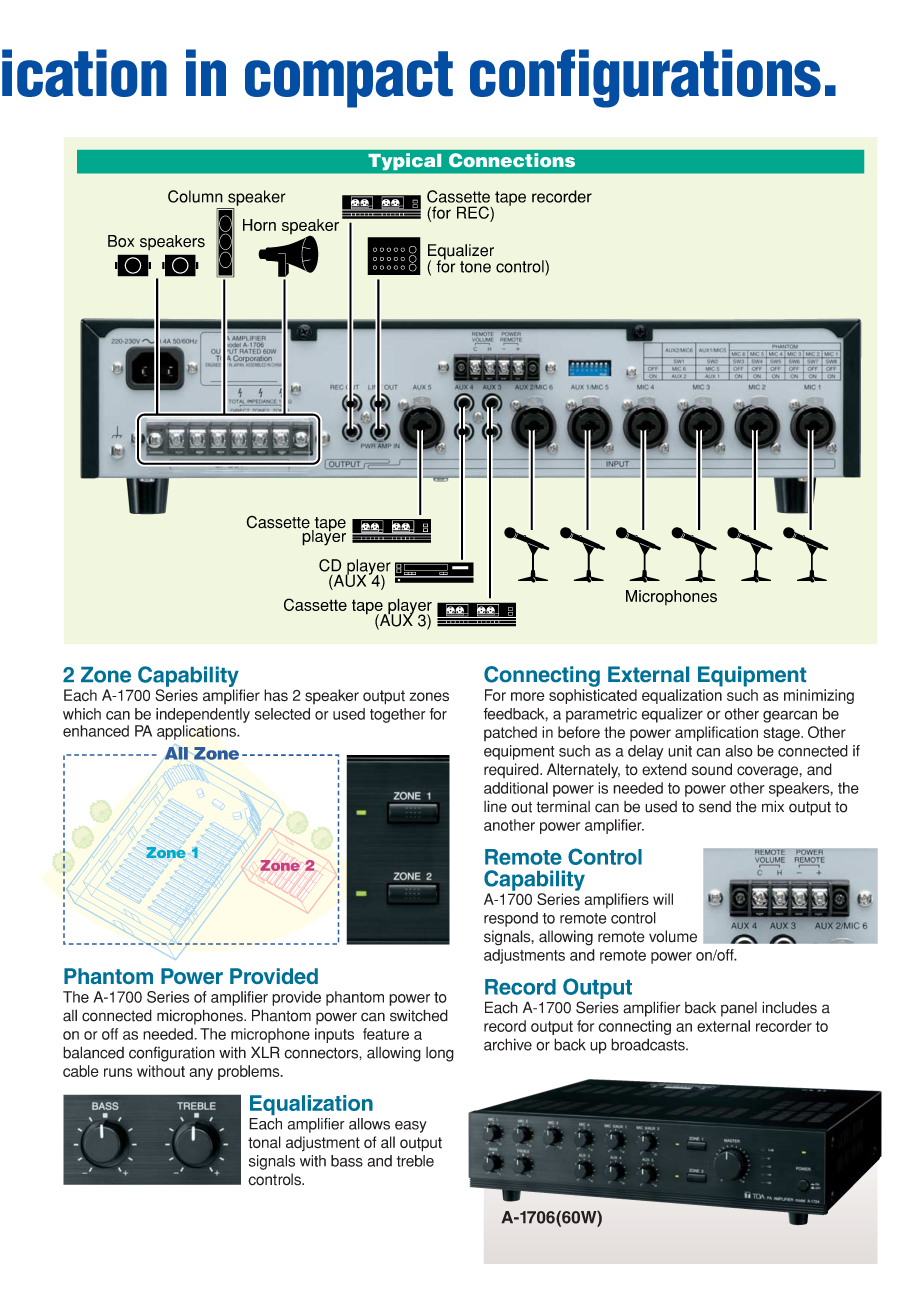 This screenshot has width=924, height=1308. I want to click on tone, so click(475, 267).
